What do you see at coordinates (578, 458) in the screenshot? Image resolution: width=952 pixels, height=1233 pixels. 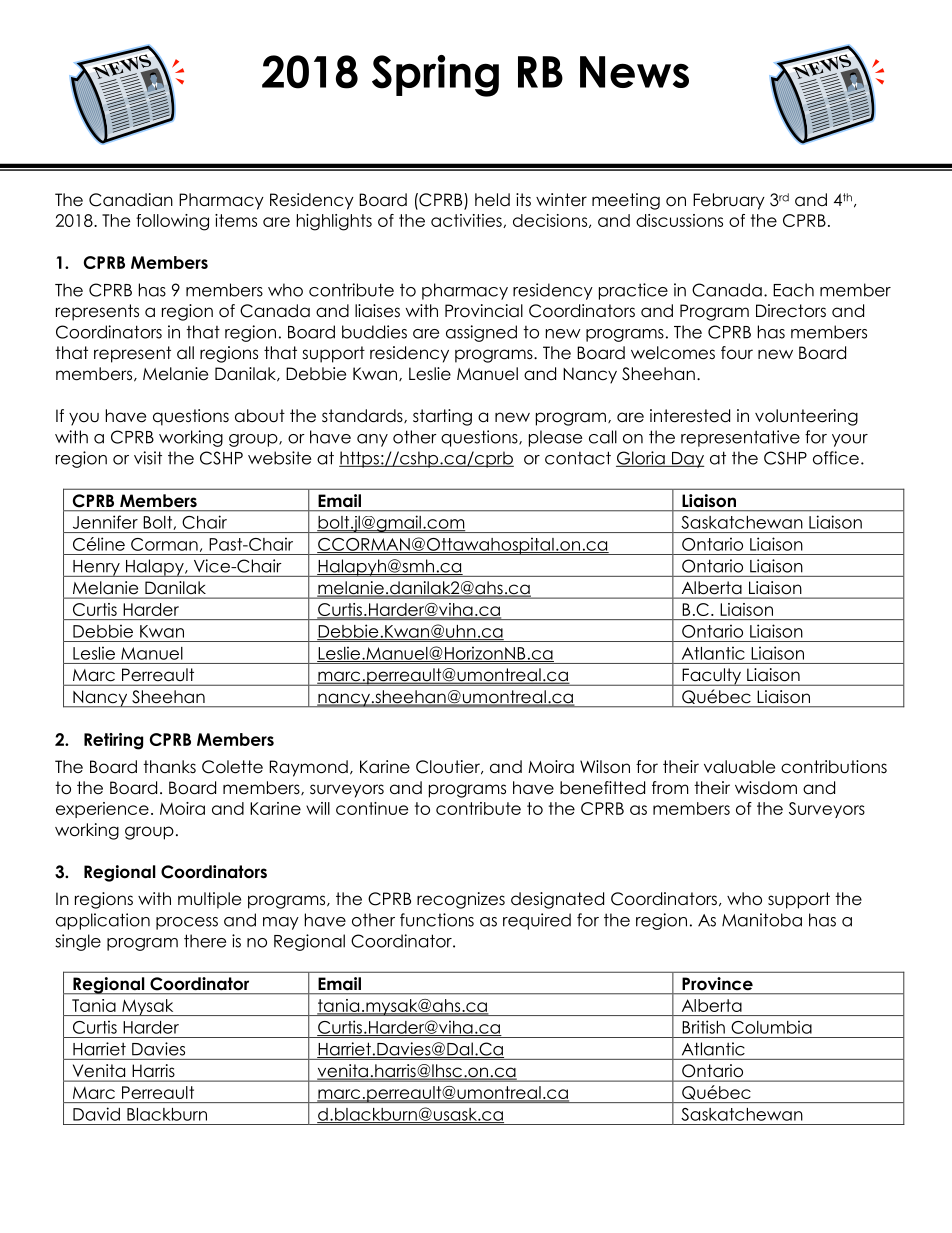 I see `contact` at bounding box center [578, 458].
